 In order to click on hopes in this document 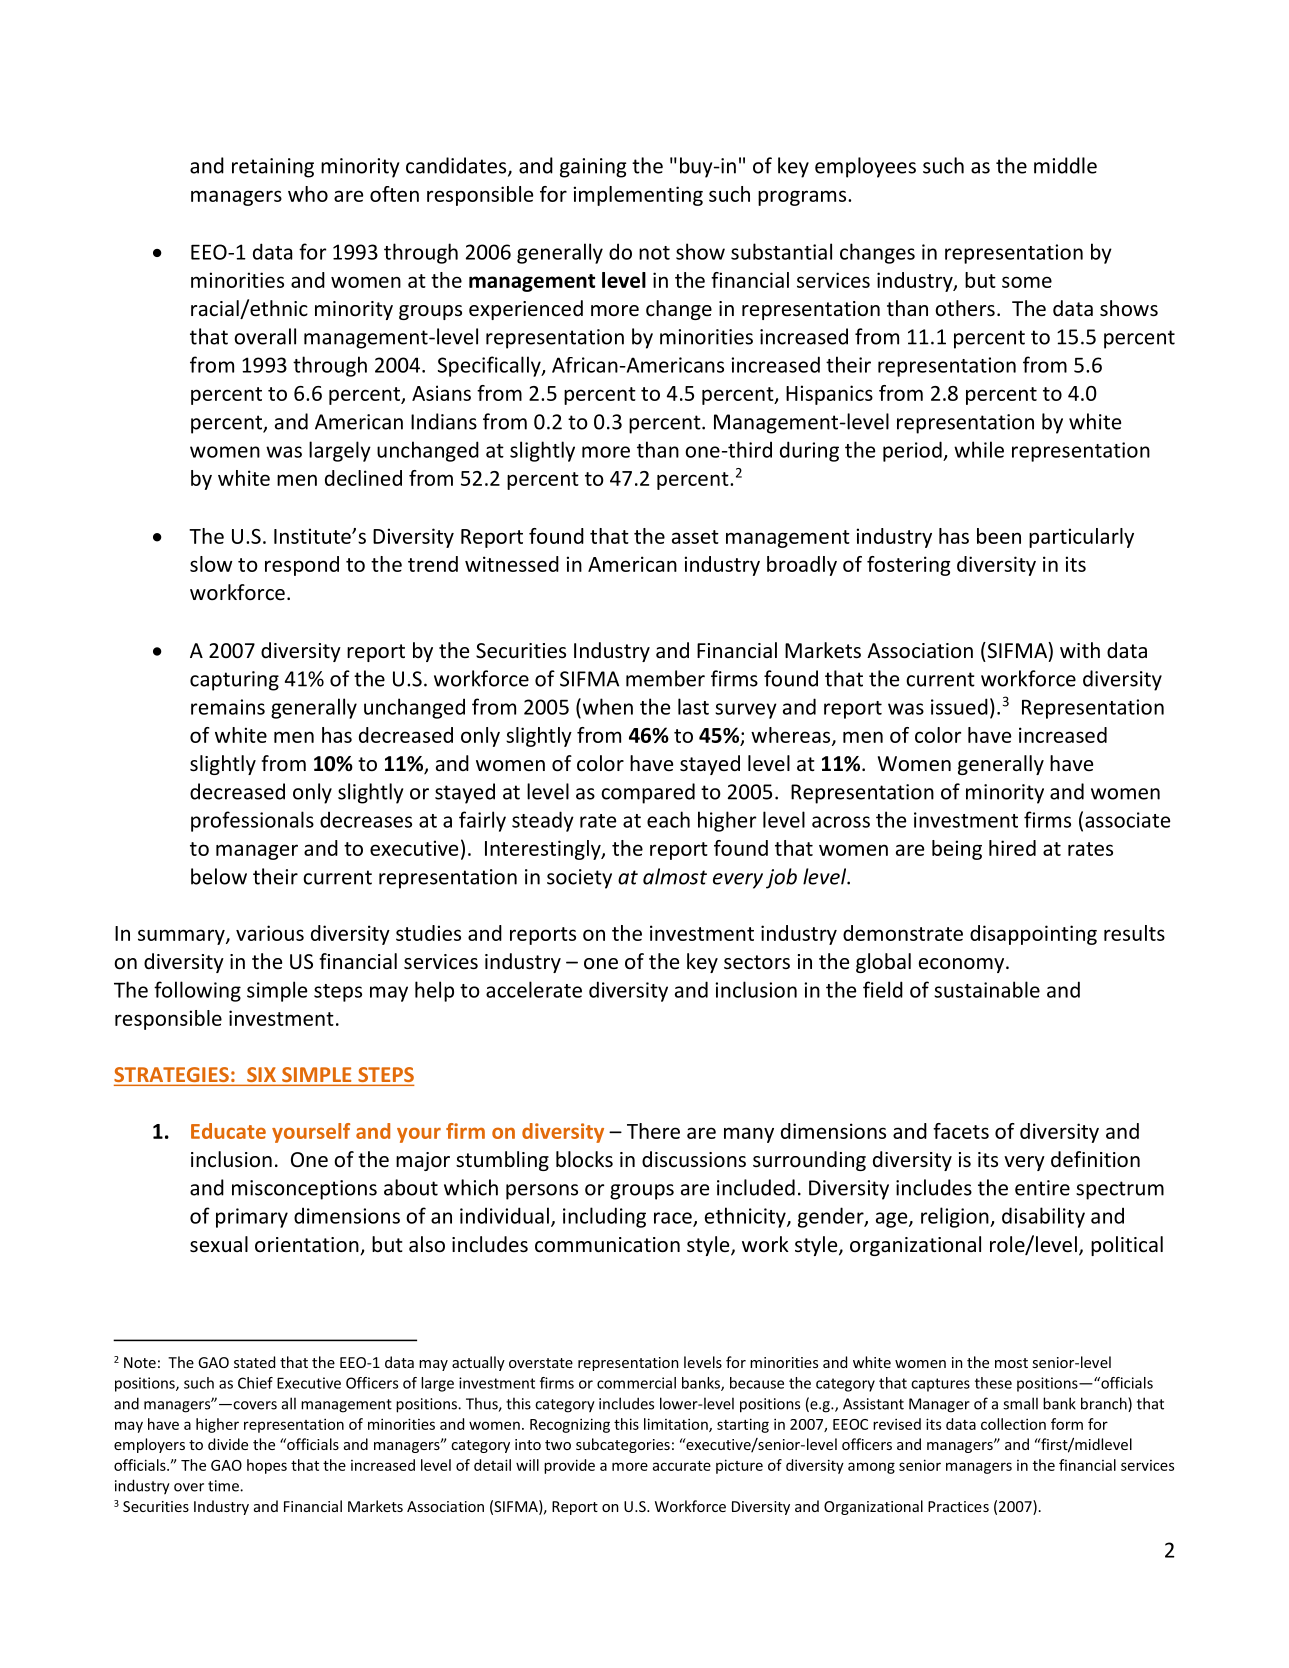, I will do `click(267, 1466)`.
